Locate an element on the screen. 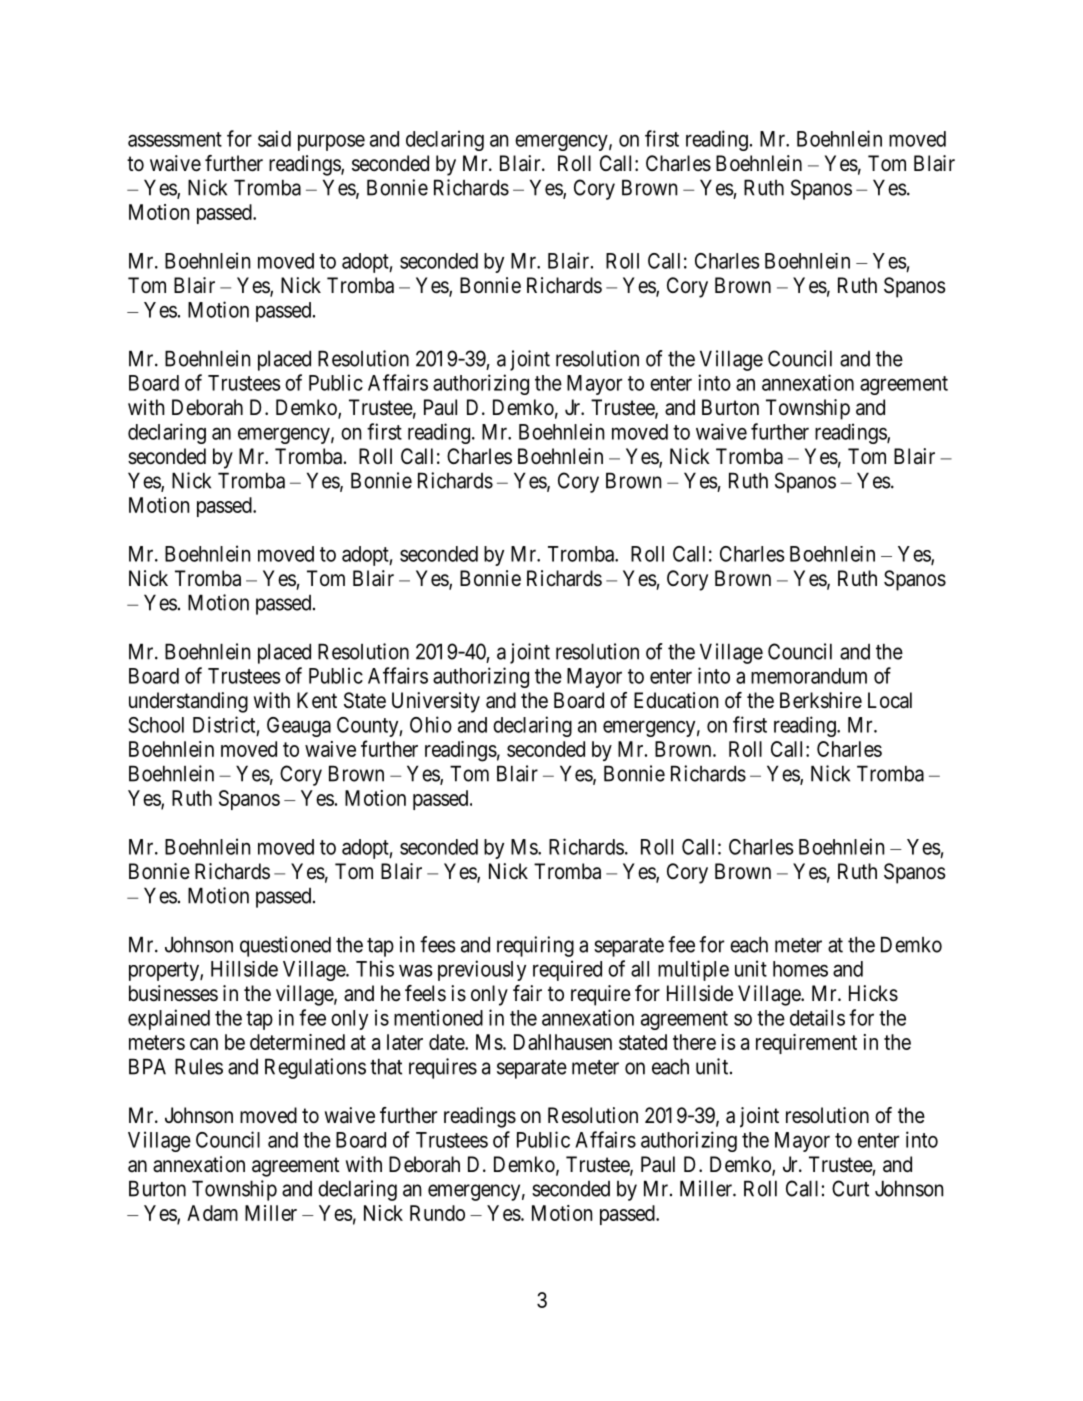 The image size is (1083, 1401). Berkshire is located at coordinates (821, 700).
